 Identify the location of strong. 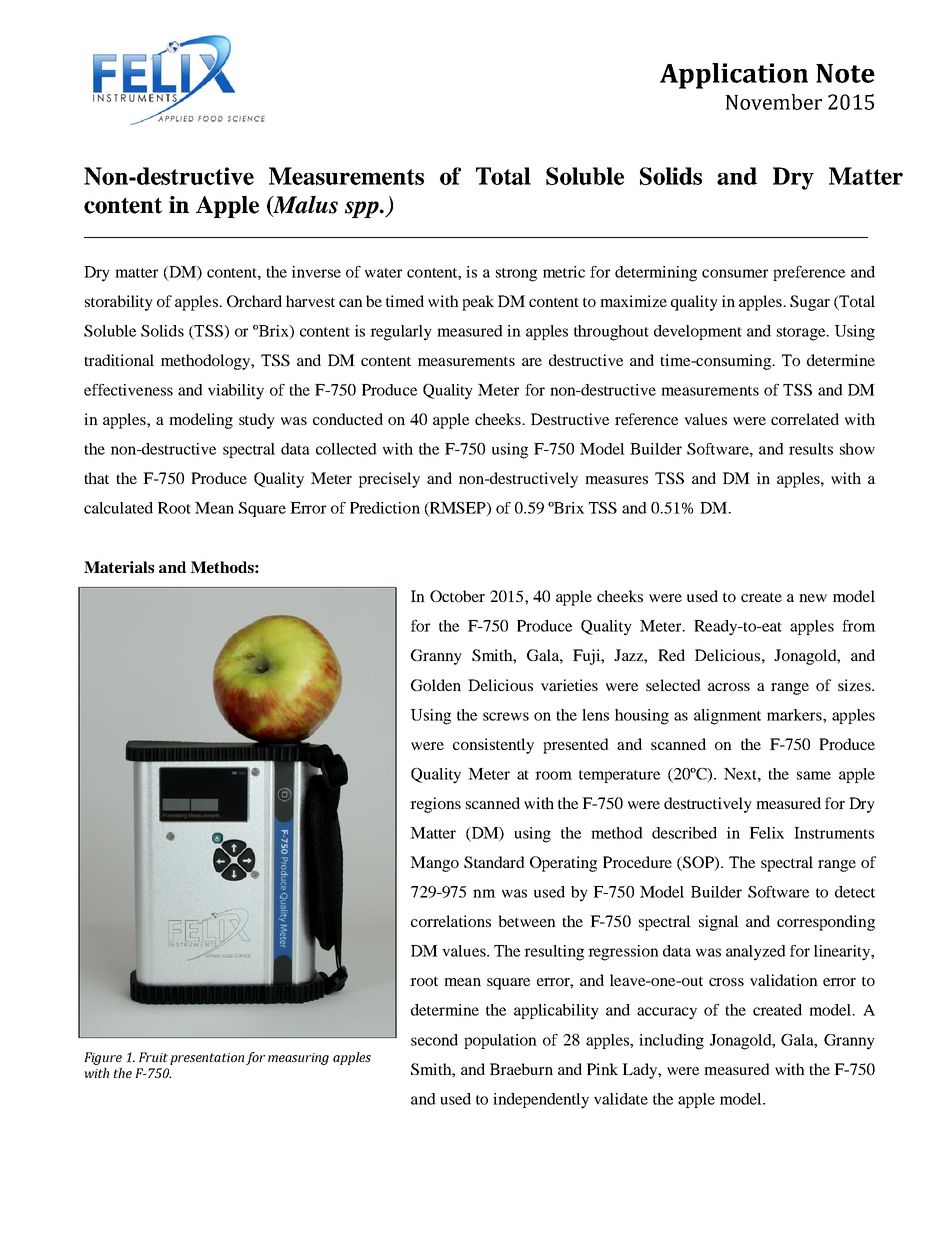
(516, 275).
